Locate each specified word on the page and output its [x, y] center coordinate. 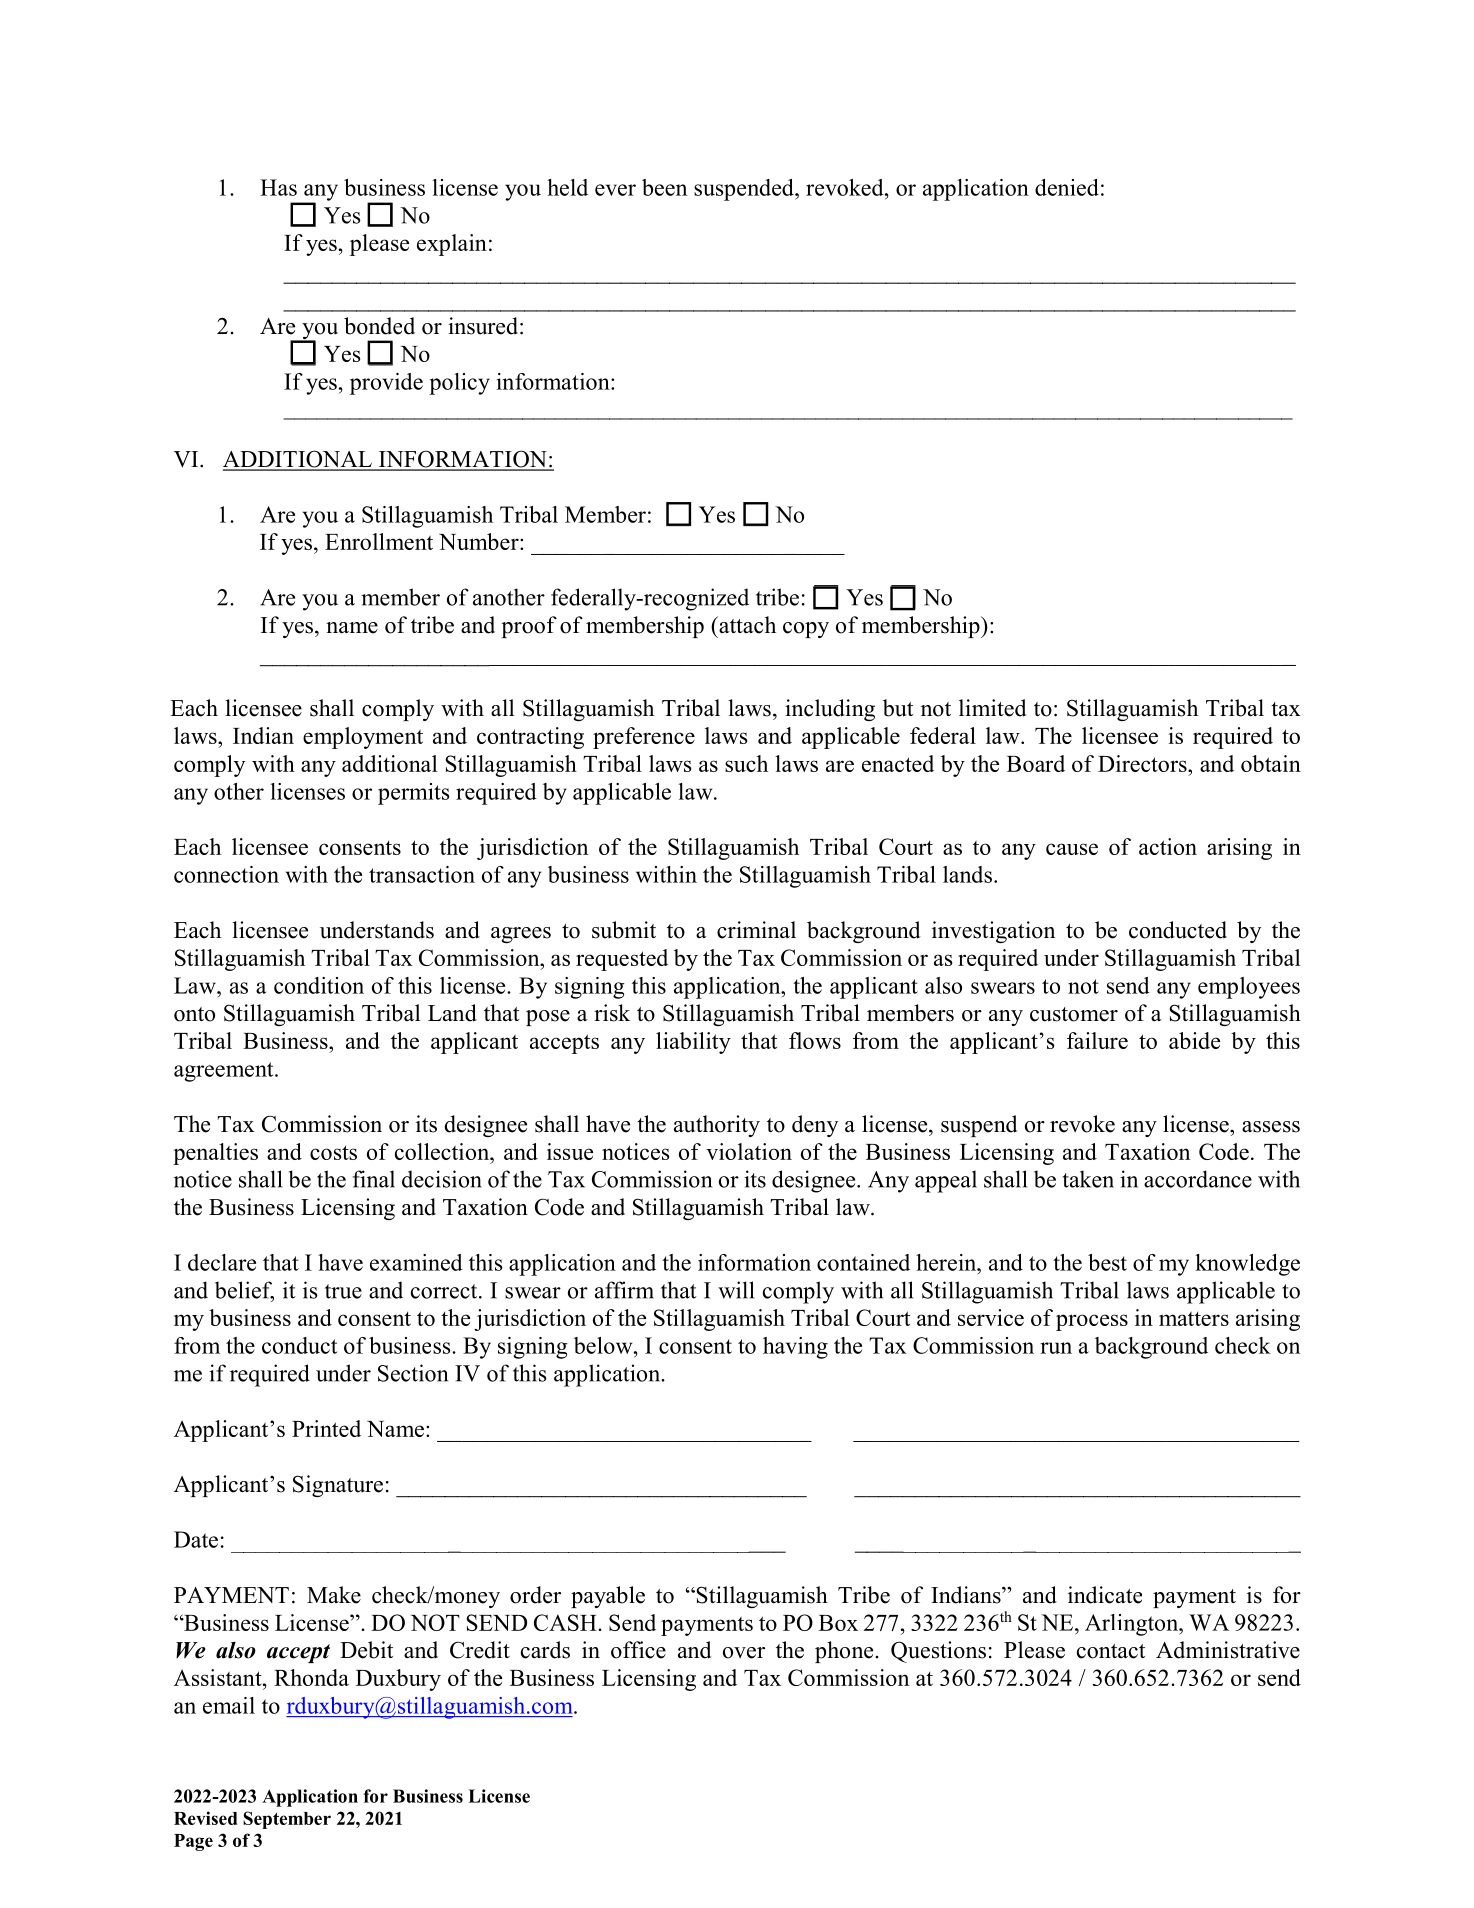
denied [1067, 187]
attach [746, 625]
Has [278, 187]
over [744, 1653]
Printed [326, 1428]
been [664, 187]
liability [693, 1043]
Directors [1143, 763]
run [1056, 1348]
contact [1111, 1651]
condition [319, 985]
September [287, 1820]
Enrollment [379, 541]
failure [1097, 1040]
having [795, 1348]
